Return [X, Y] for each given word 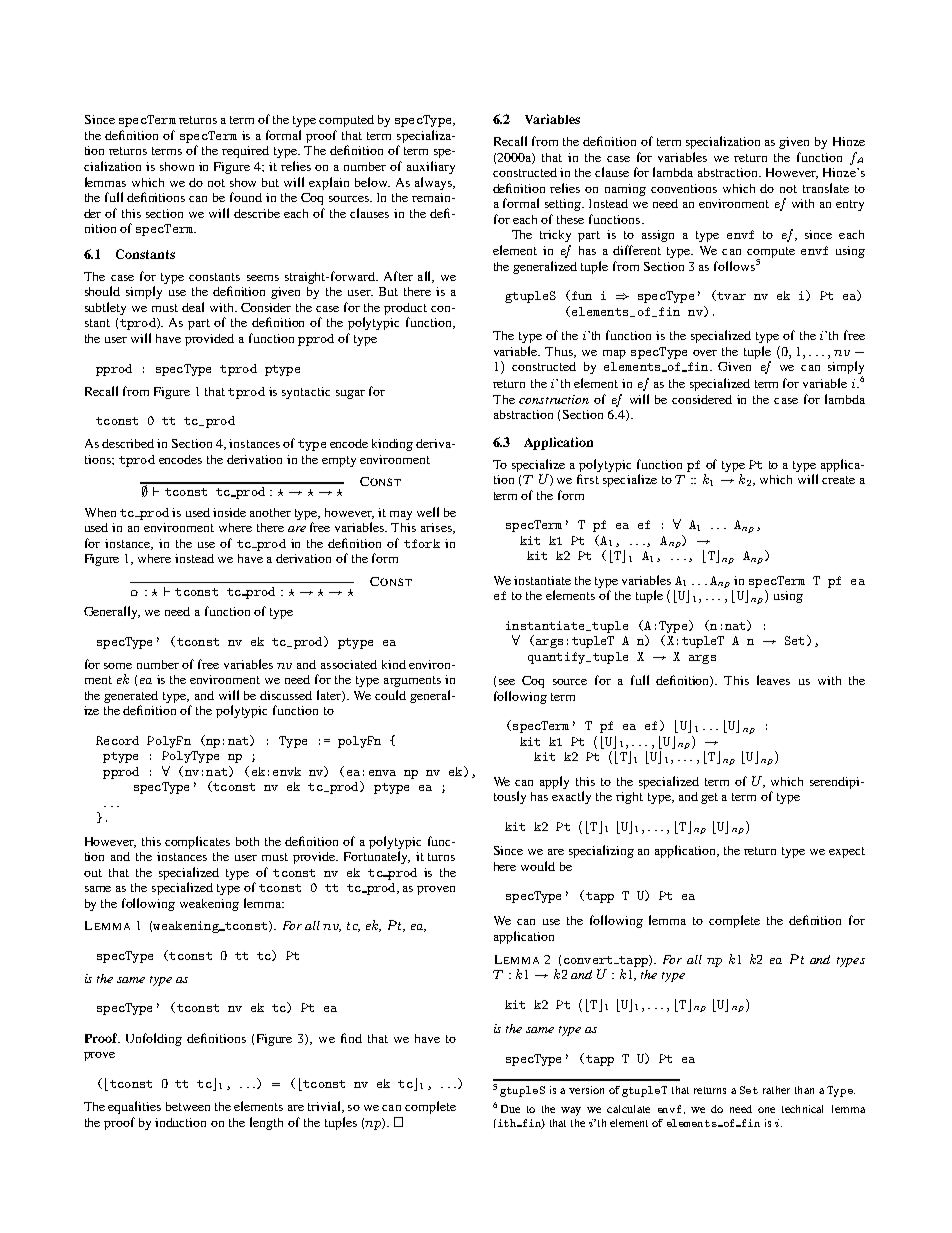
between [188, 1106]
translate [826, 188]
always [434, 183]
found [246, 197]
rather [776, 1090]
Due [510, 1109]
